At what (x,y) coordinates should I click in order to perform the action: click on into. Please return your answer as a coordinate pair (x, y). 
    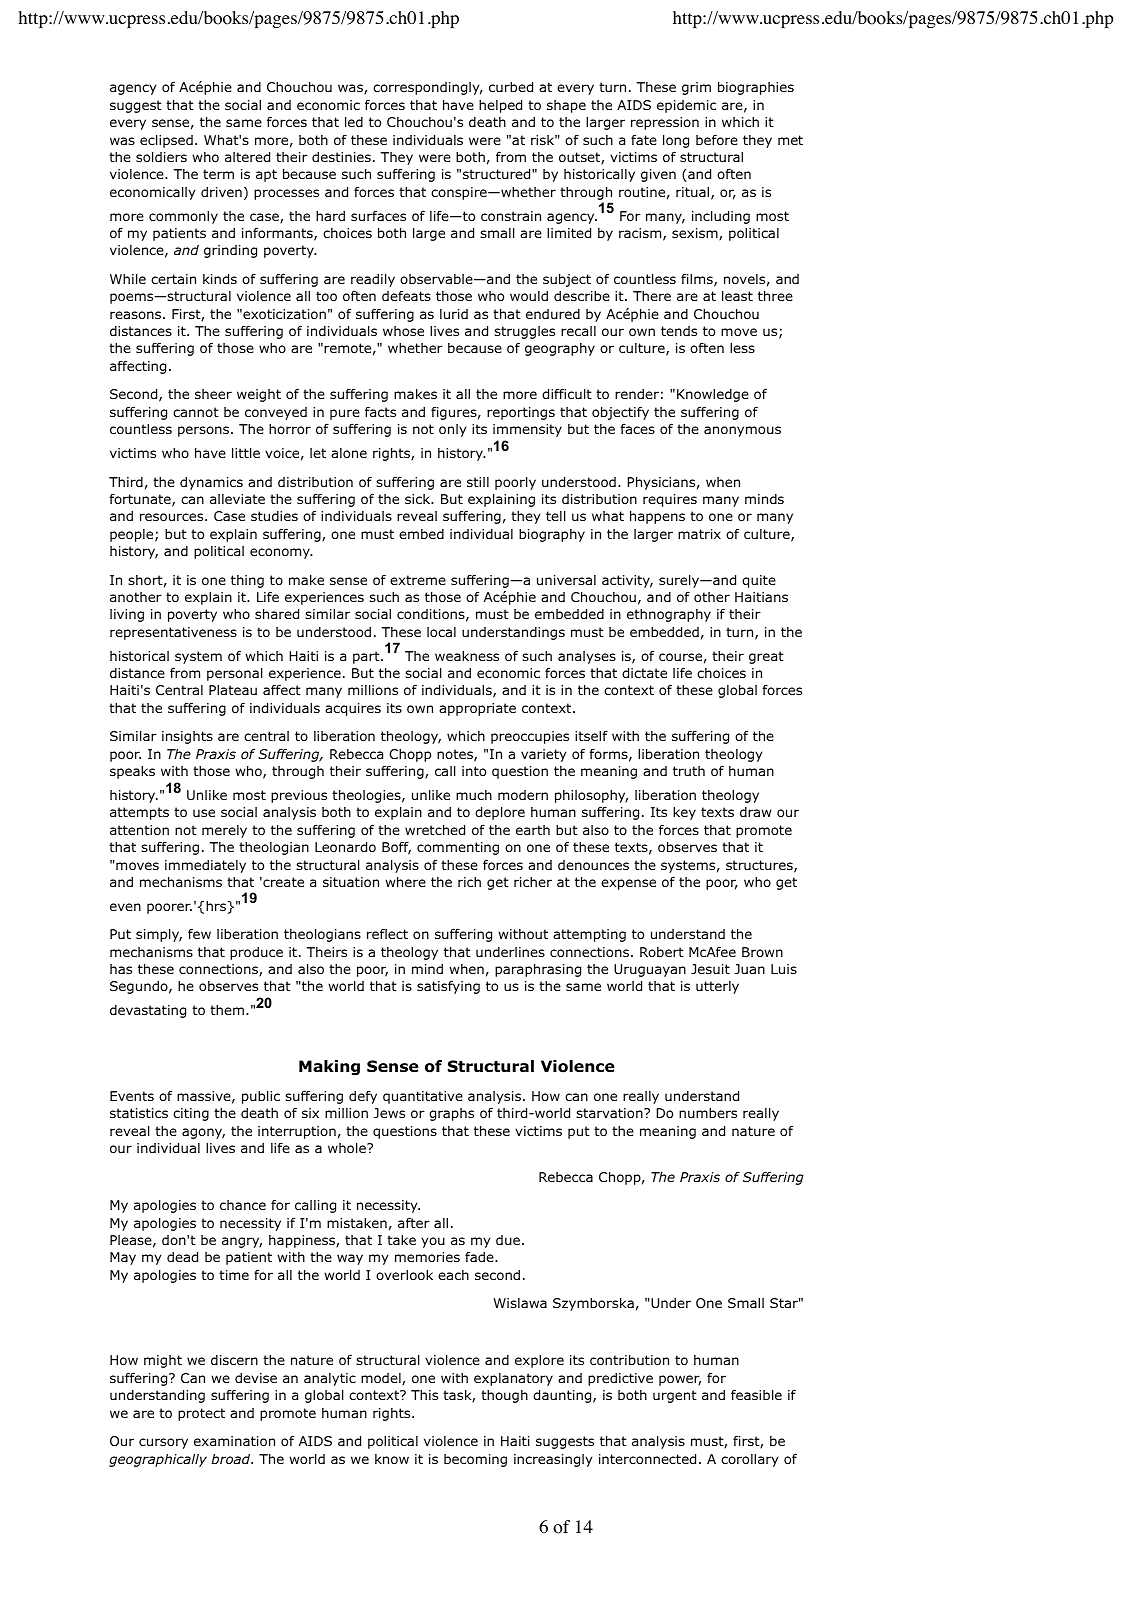
    Looking at the image, I should click on (474, 771).
